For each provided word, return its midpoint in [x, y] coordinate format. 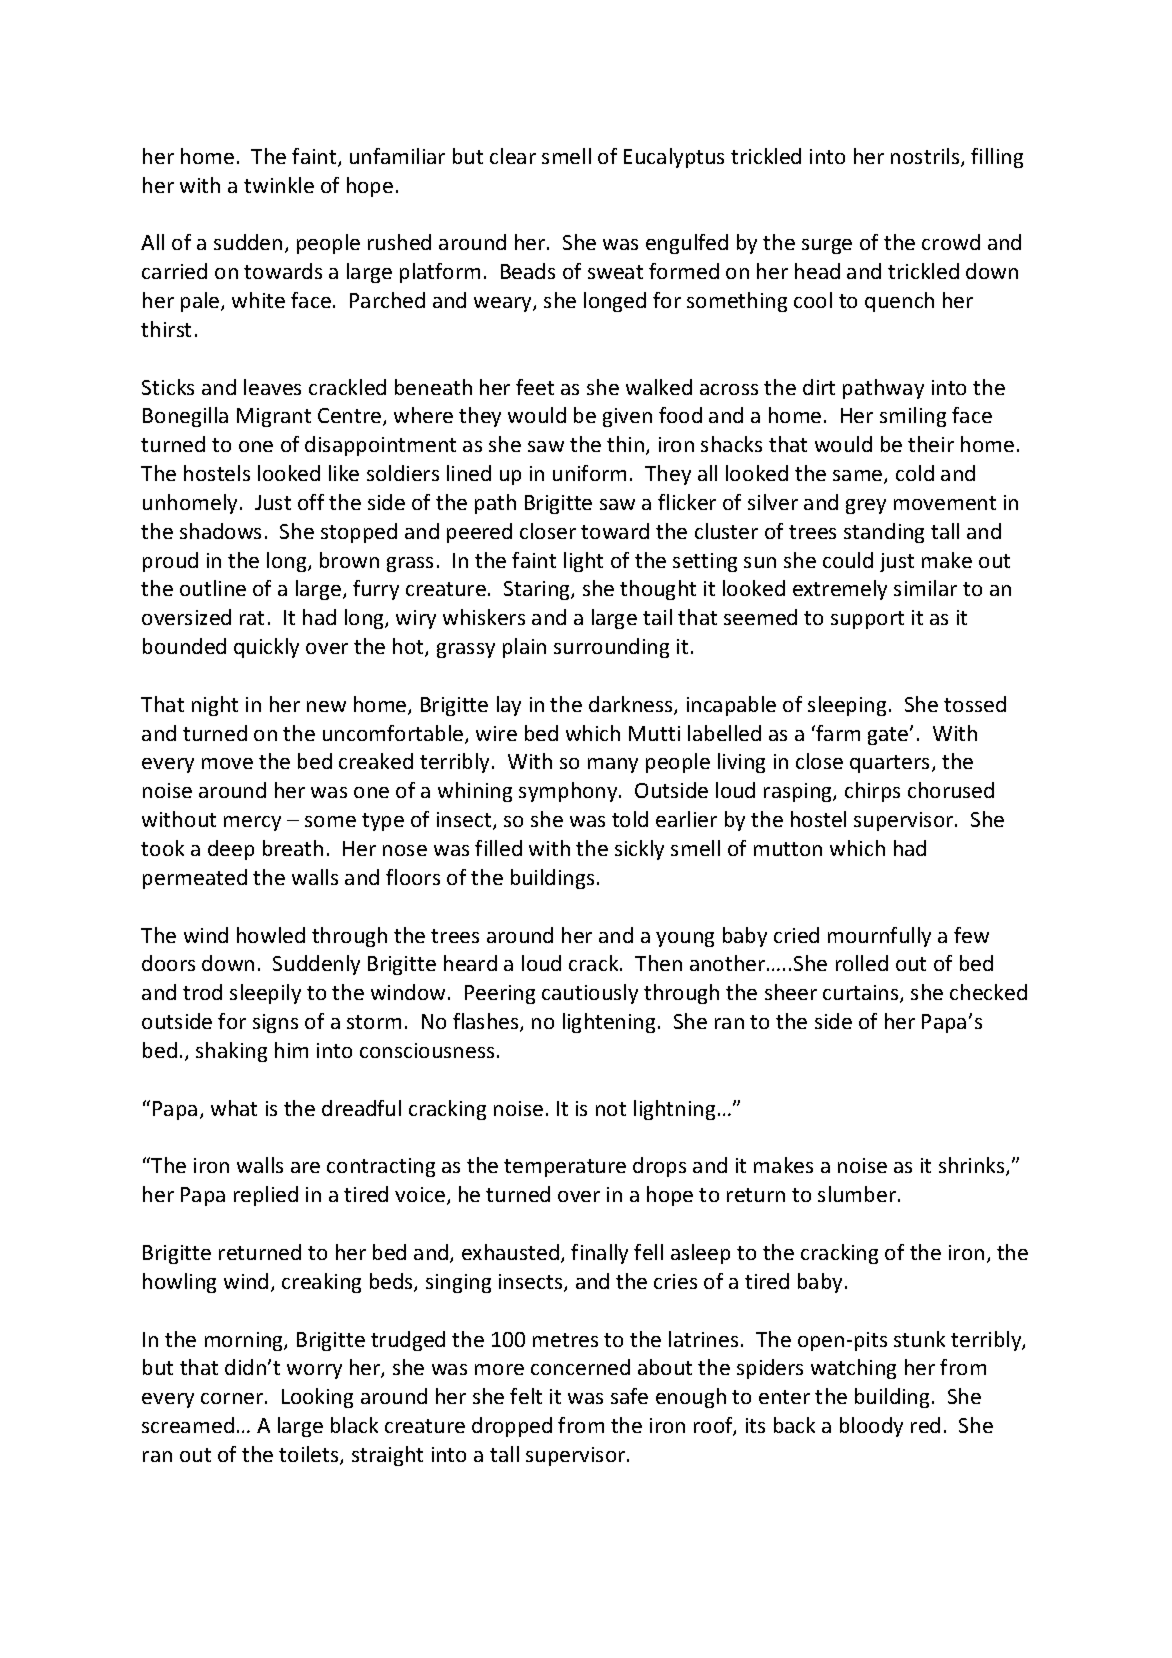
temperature [565, 1168]
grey [866, 506]
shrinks [973, 1166]
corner [232, 1398]
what [234, 1108]
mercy [252, 823]
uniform [589, 473]
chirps [872, 792]
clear [513, 156]
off [311, 502]
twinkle [279, 185]
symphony [569, 792]
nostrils [926, 157]
